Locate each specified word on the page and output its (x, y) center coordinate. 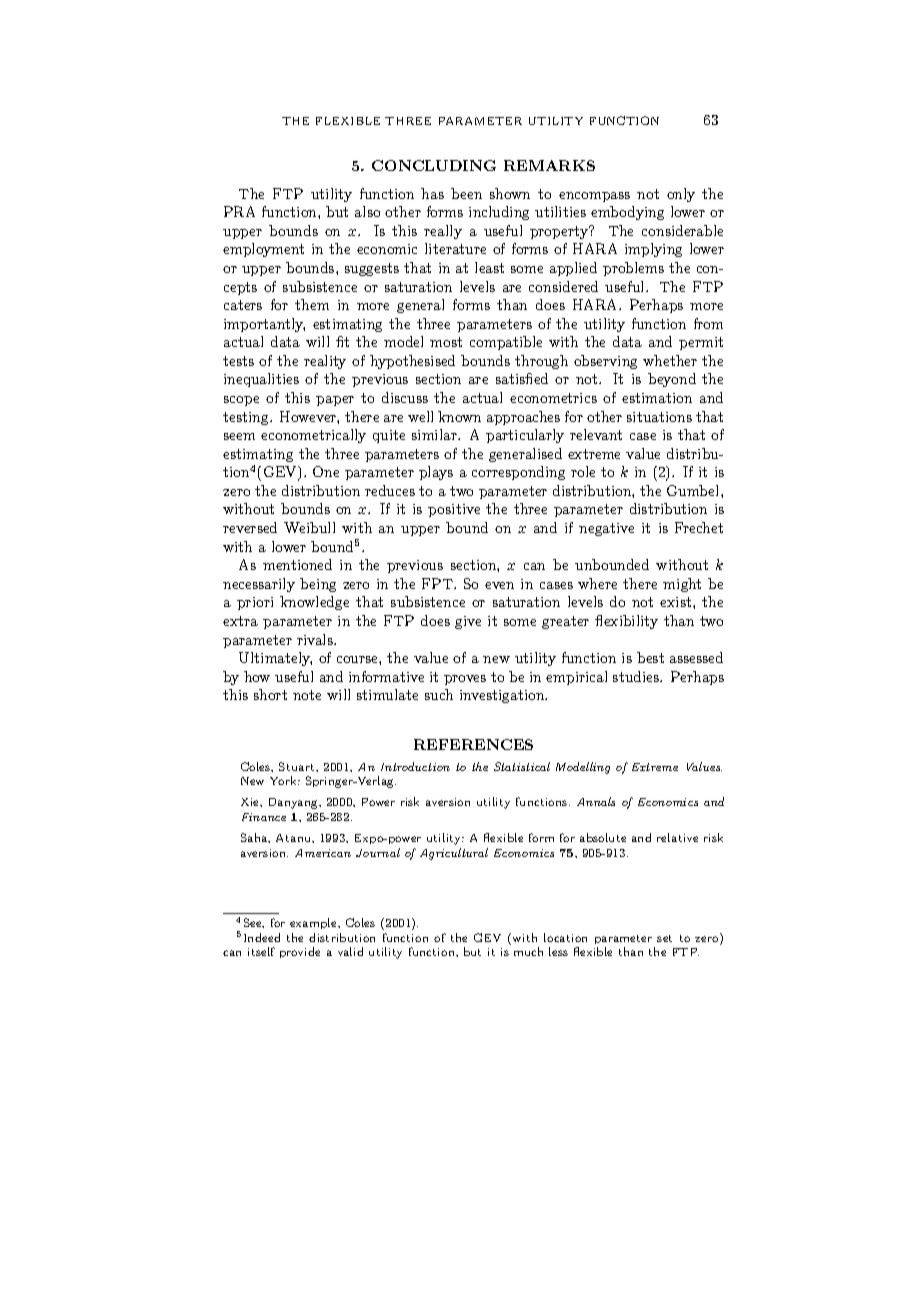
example (314, 923)
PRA (239, 211)
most (446, 342)
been (466, 193)
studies (637, 676)
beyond (672, 380)
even (499, 585)
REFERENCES (473, 744)
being (318, 585)
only (681, 195)
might (682, 585)
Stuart (298, 766)
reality (325, 362)
